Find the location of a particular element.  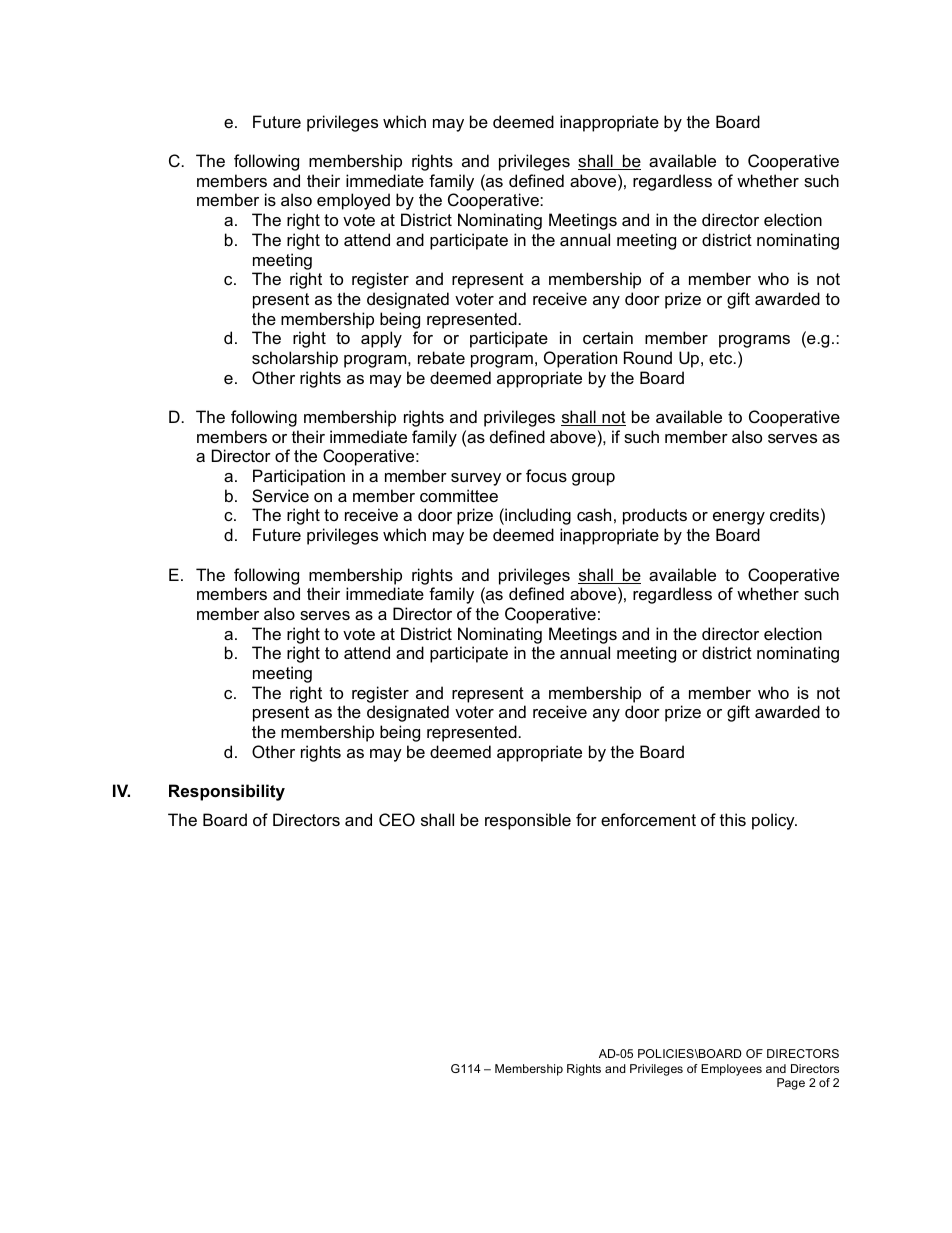

CEO is located at coordinates (397, 819).
